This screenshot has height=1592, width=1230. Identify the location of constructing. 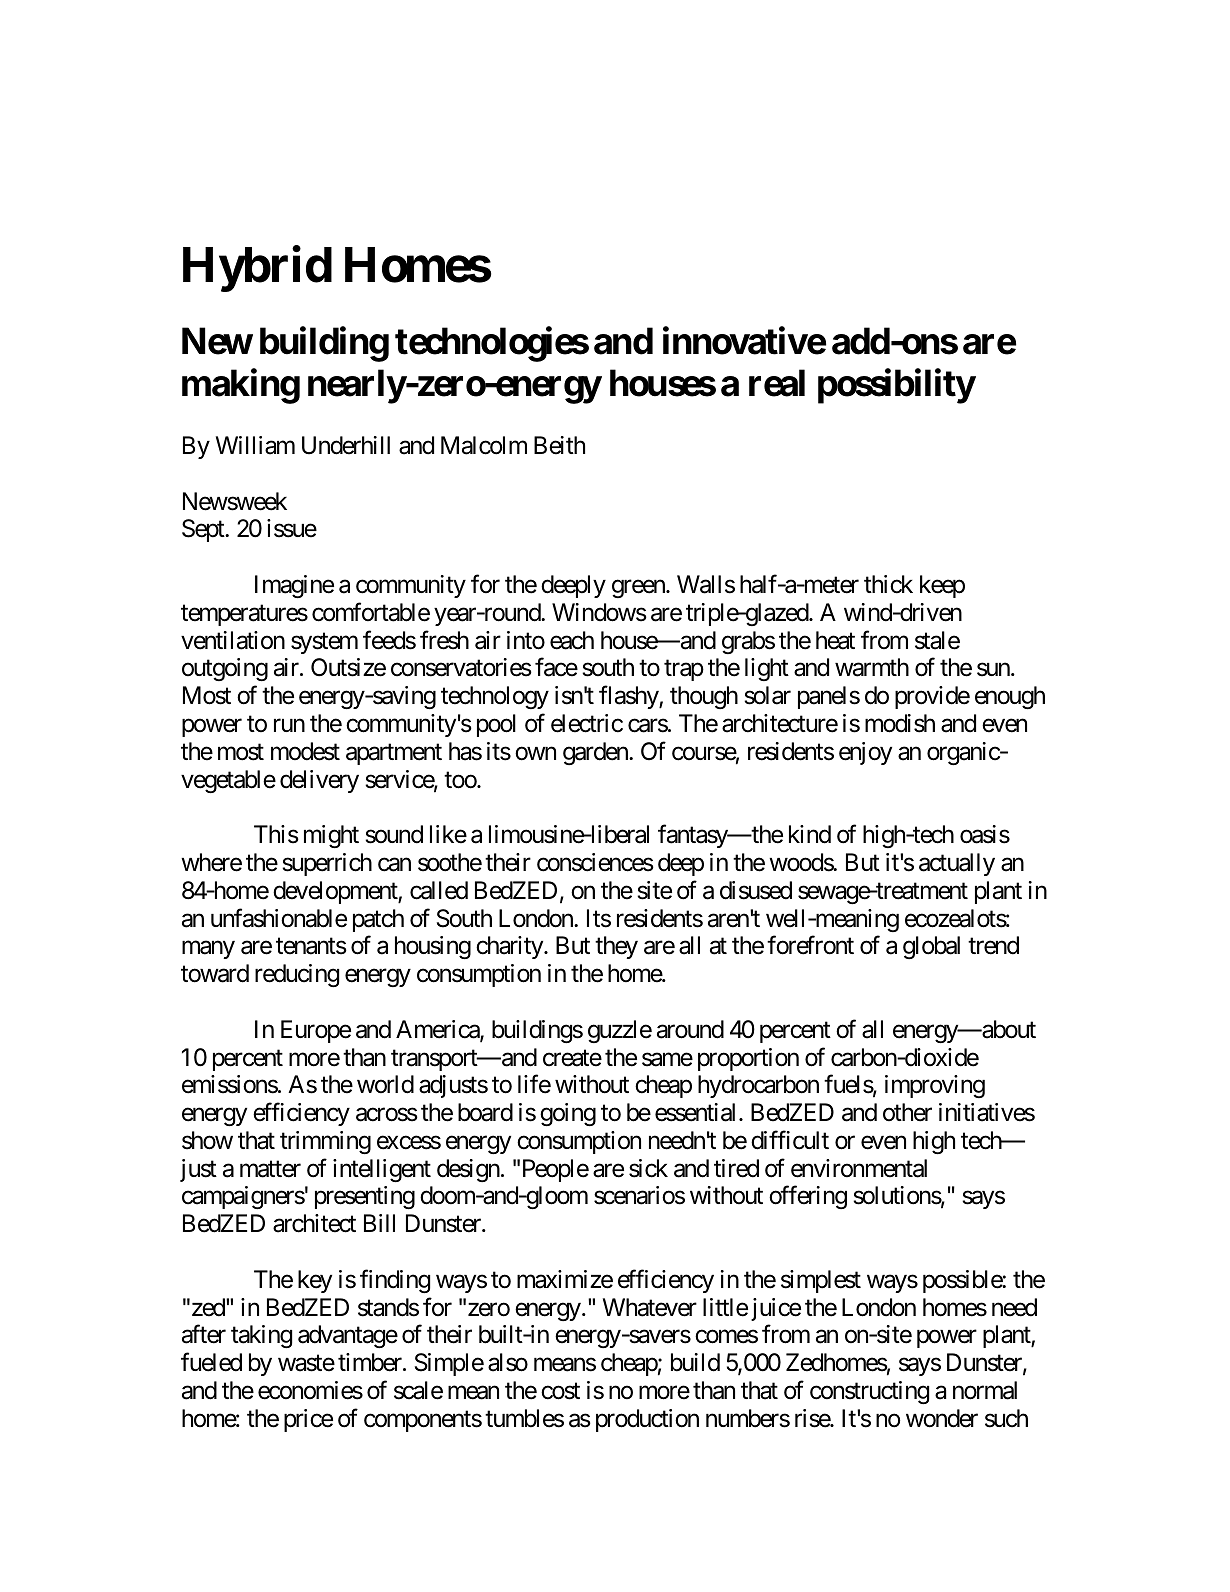
(869, 1392).
